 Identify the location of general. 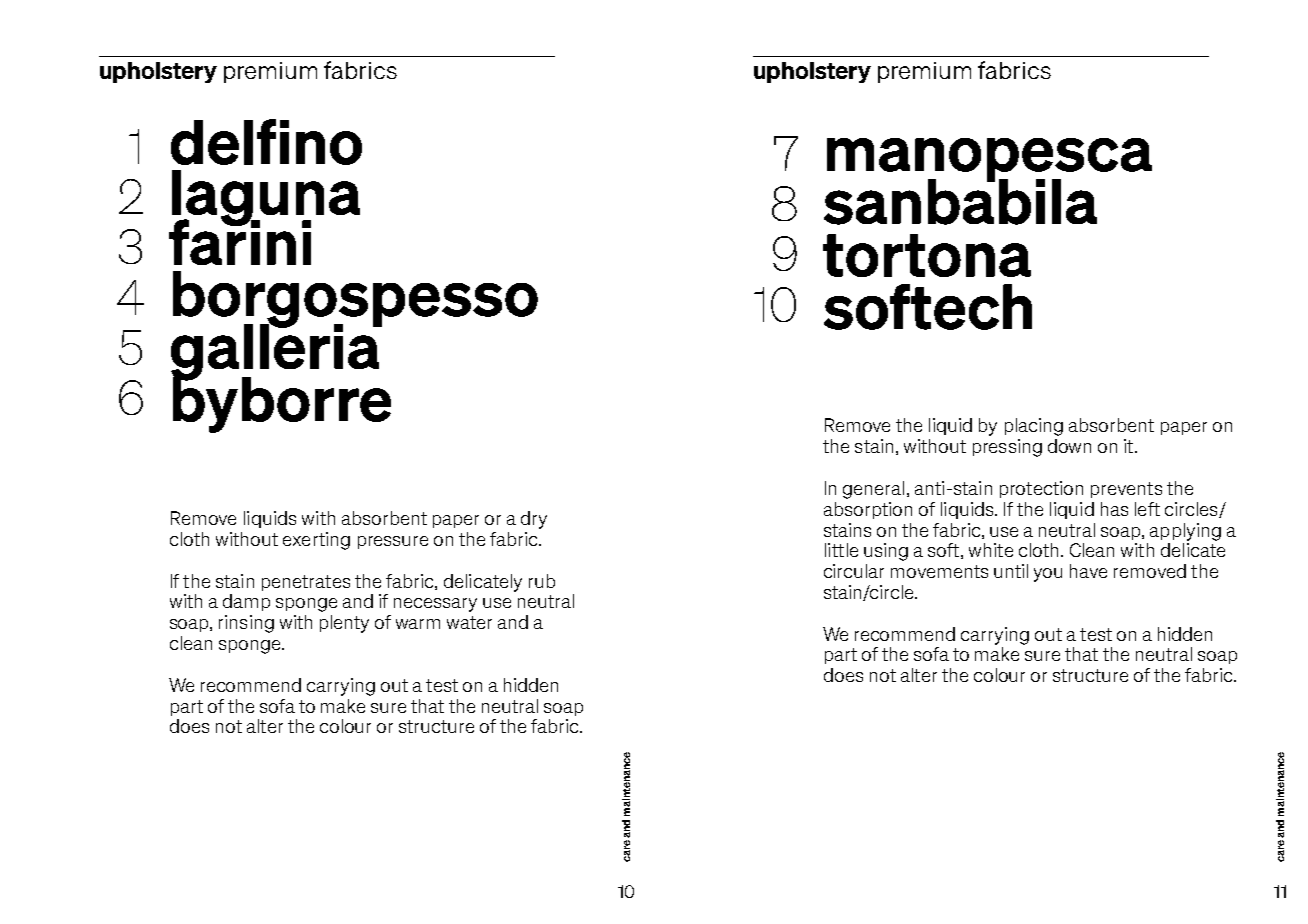
(873, 490).
